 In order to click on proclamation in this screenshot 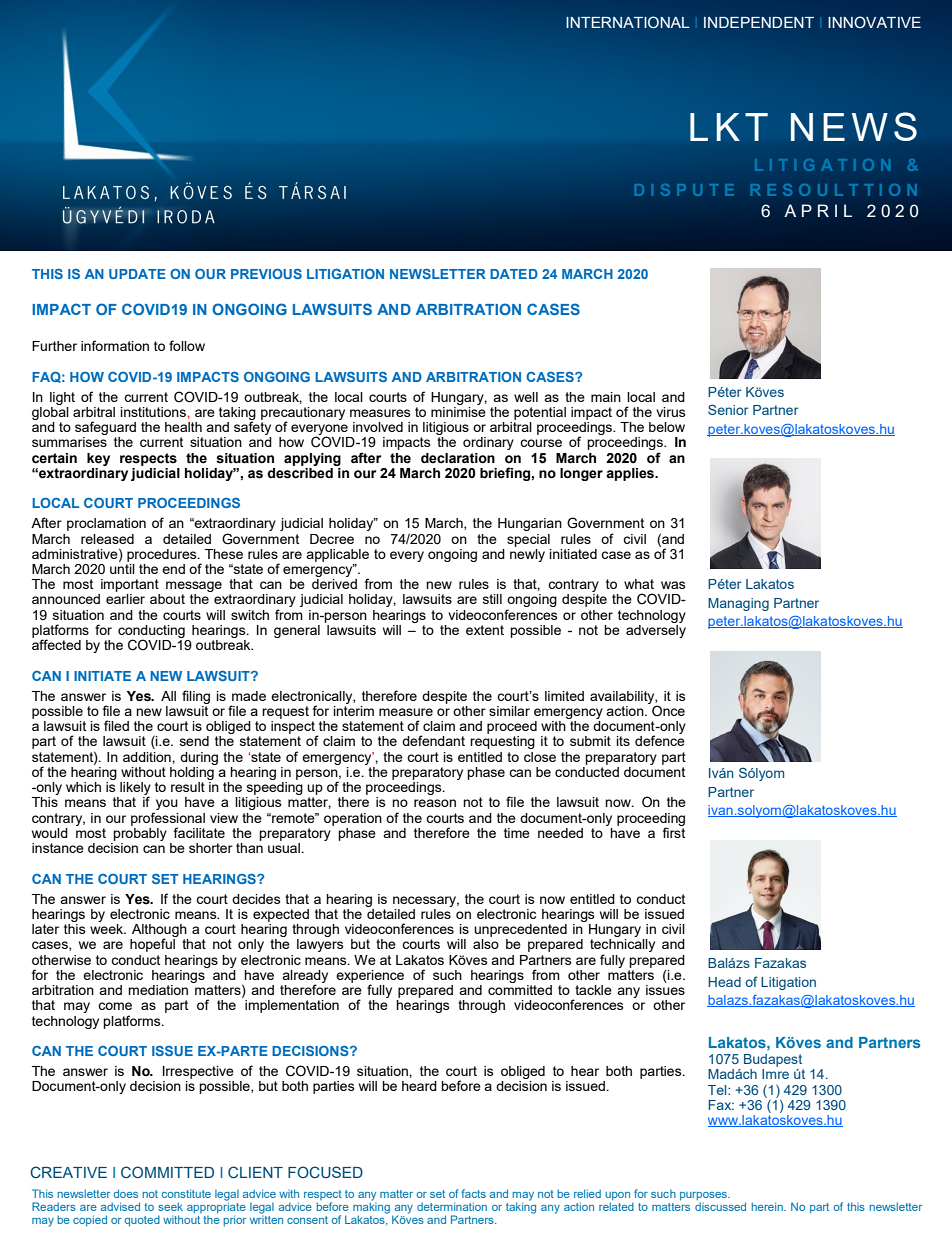, I will do `click(106, 524)`.
